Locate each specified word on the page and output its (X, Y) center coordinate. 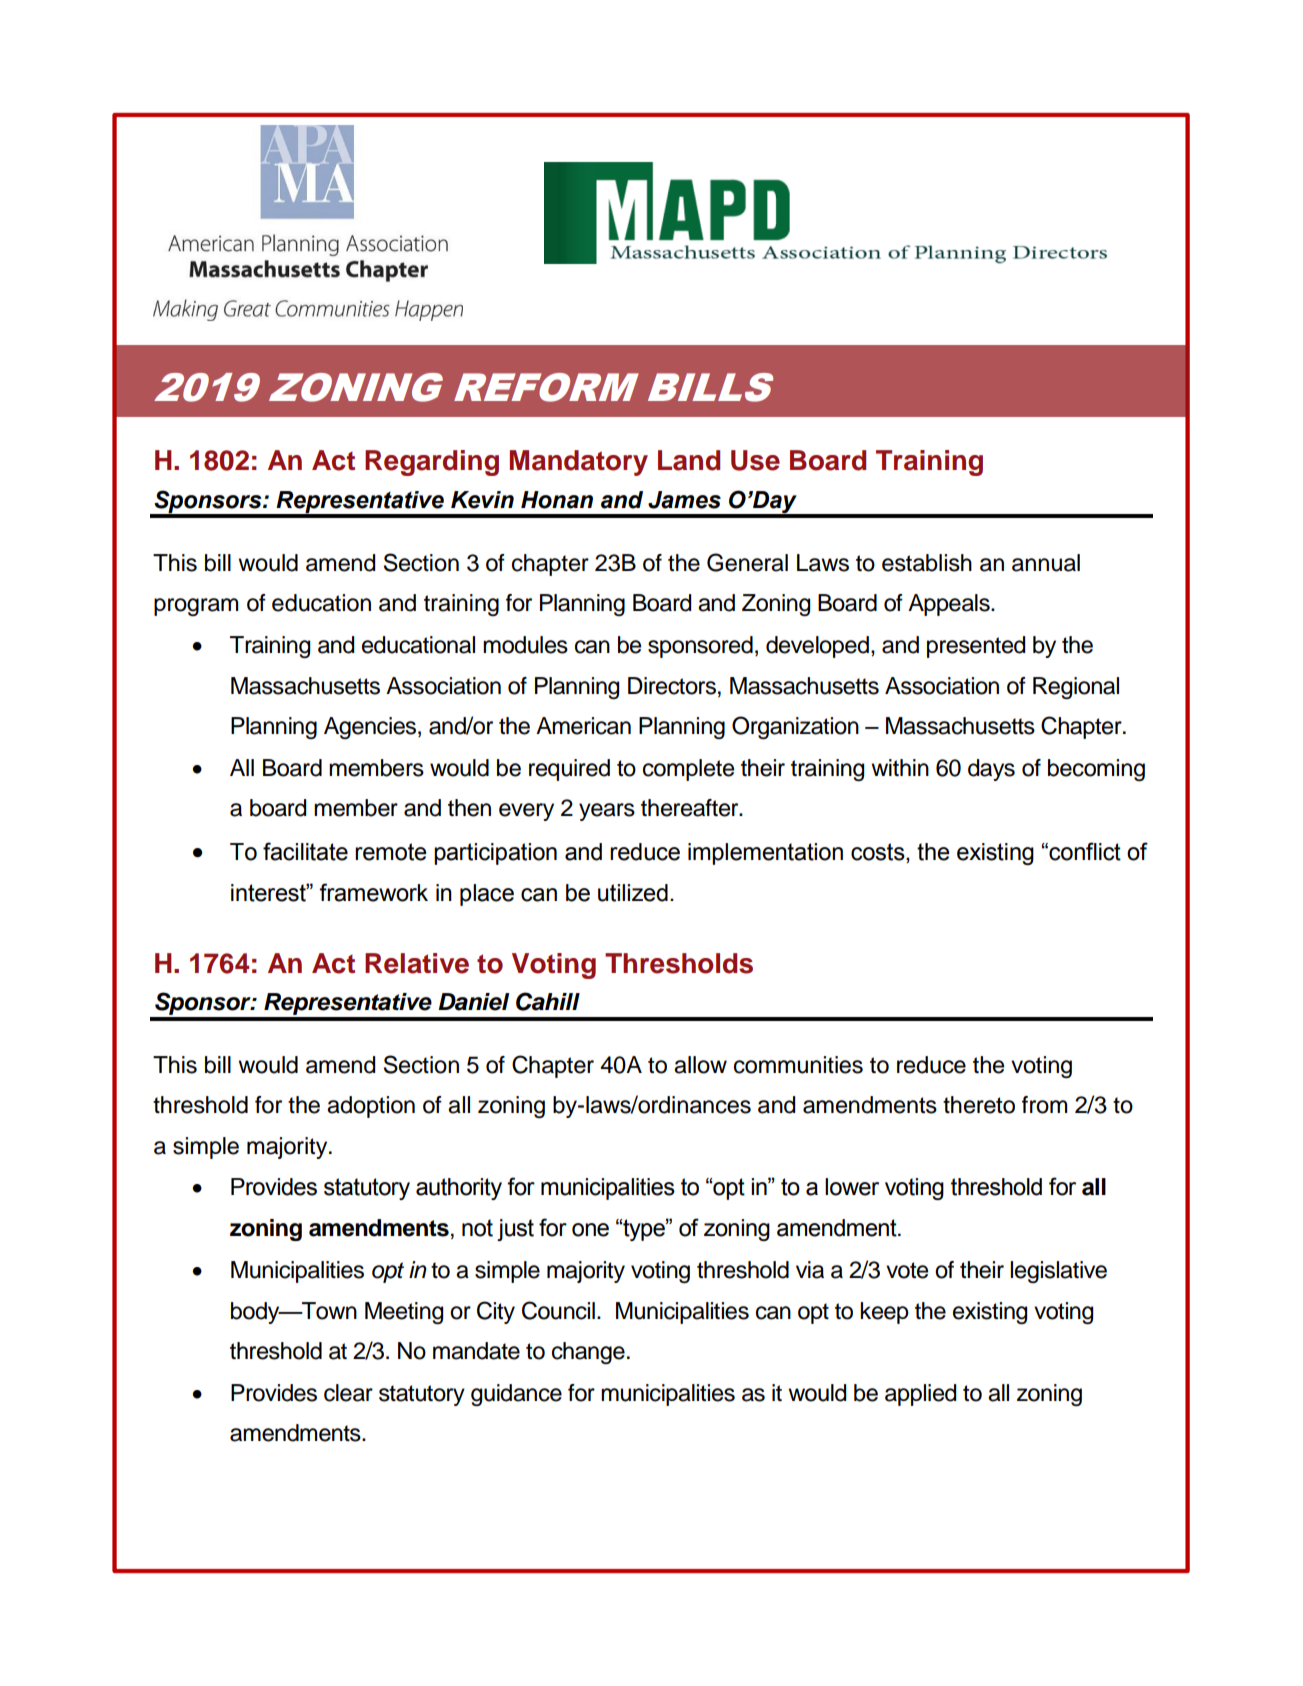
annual (1046, 563)
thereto (979, 1105)
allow (700, 1065)
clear (348, 1393)
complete (688, 770)
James (684, 500)
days (991, 770)
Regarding (432, 463)
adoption (371, 1107)
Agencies (371, 728)
